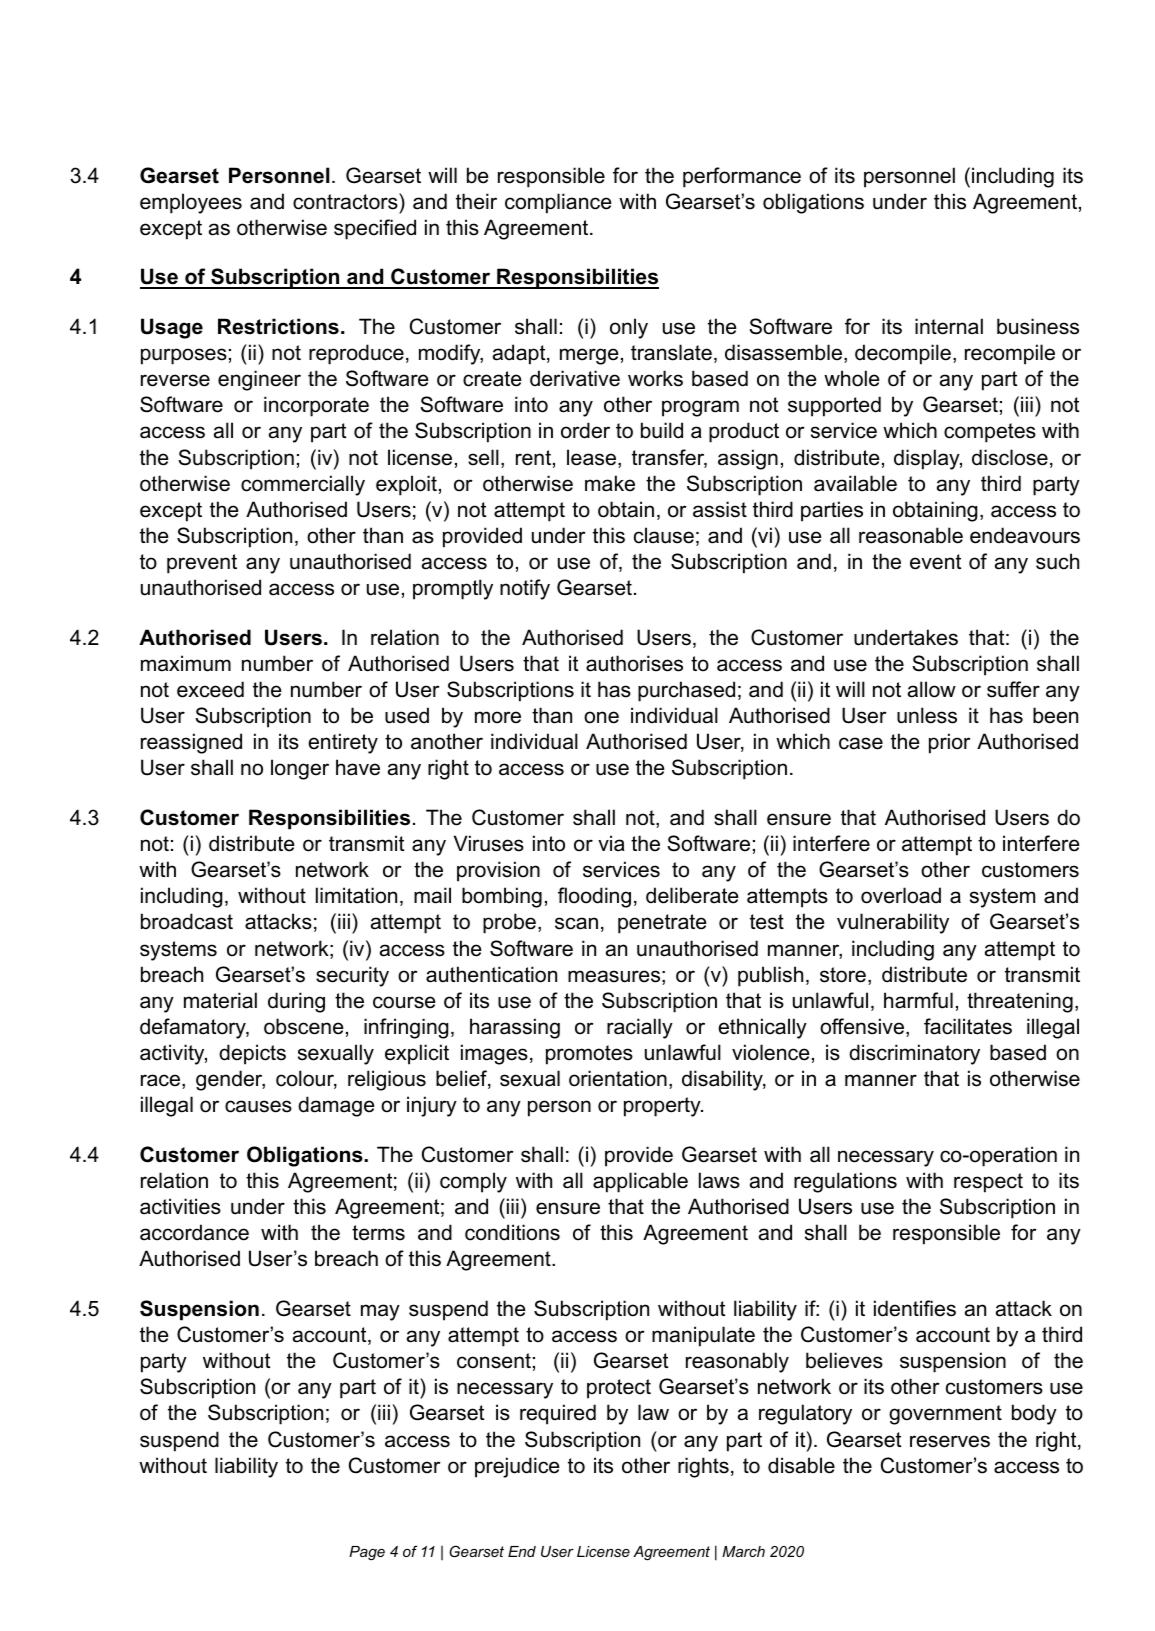 This screenshot has height=1631, width=1155. I want to click on accordance, so click(194, 1232).
